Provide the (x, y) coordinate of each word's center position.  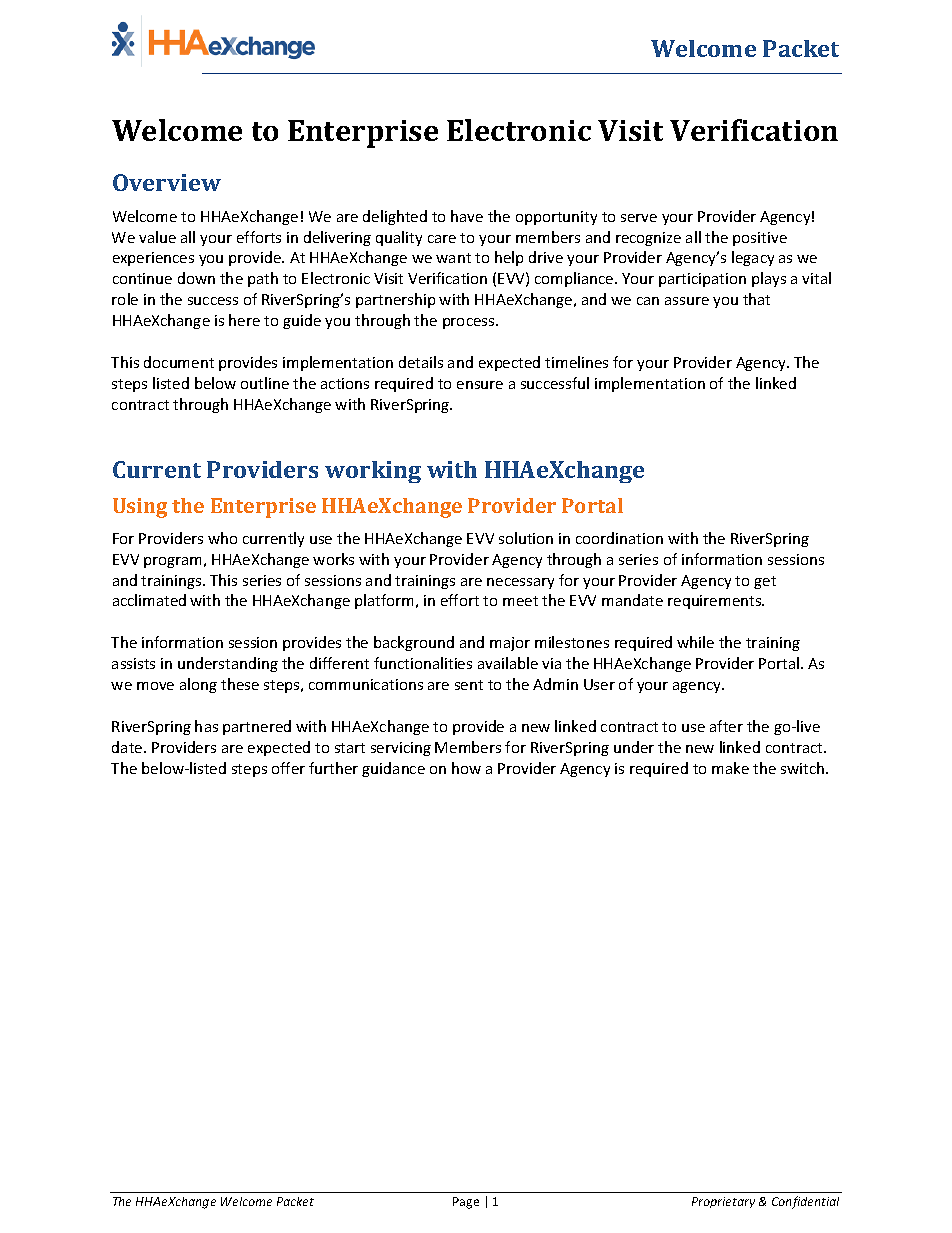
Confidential (805, 1202)
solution (526, 538)
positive (760, 239)
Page (466, 1203)
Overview (167, 182)
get (765, 582)
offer (288, 768)
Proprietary (723, 1202)
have (467, 216)
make (730, 768)
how (466, 768)
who (222, 538)
